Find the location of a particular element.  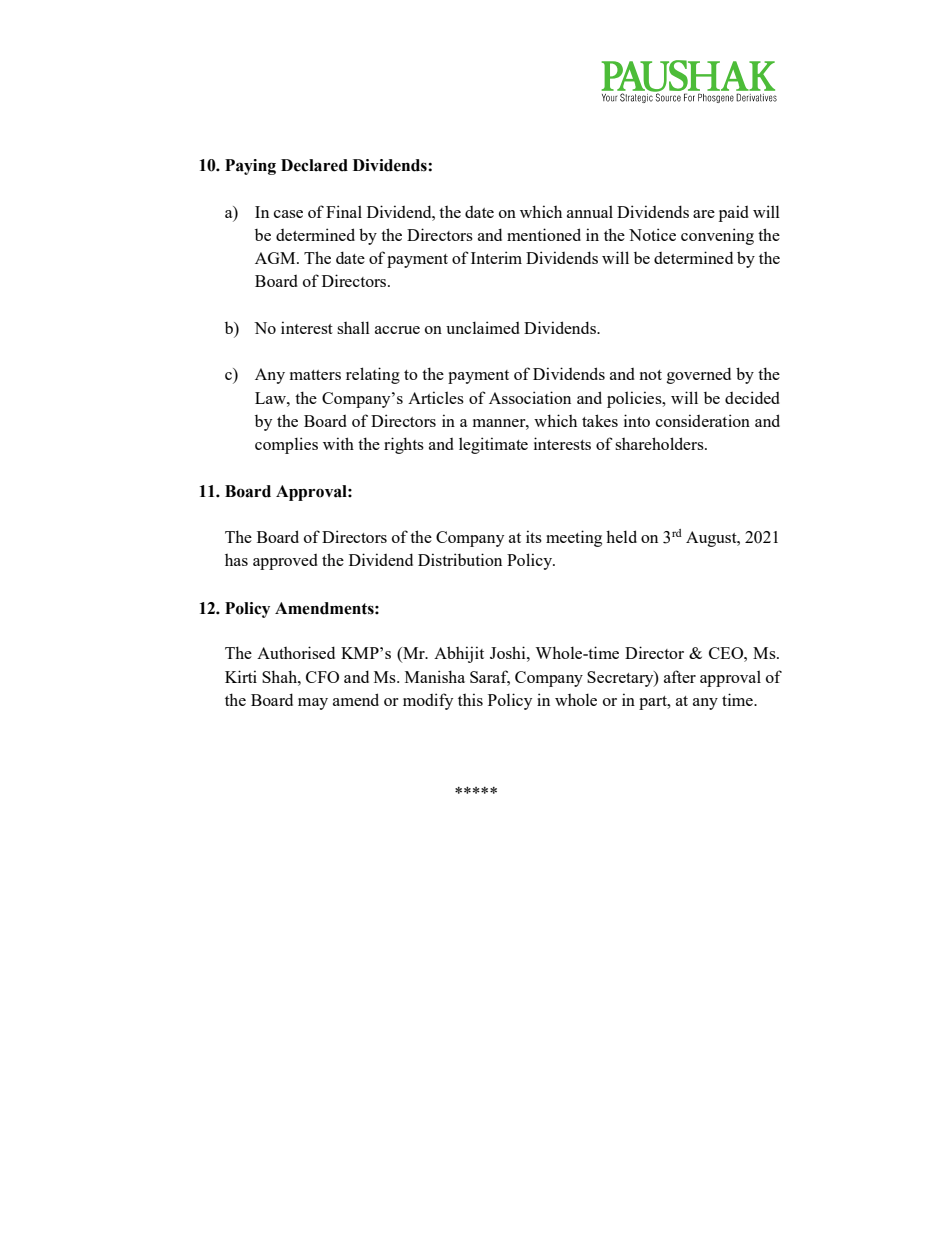

paid is located at coordinates (734, 213).
